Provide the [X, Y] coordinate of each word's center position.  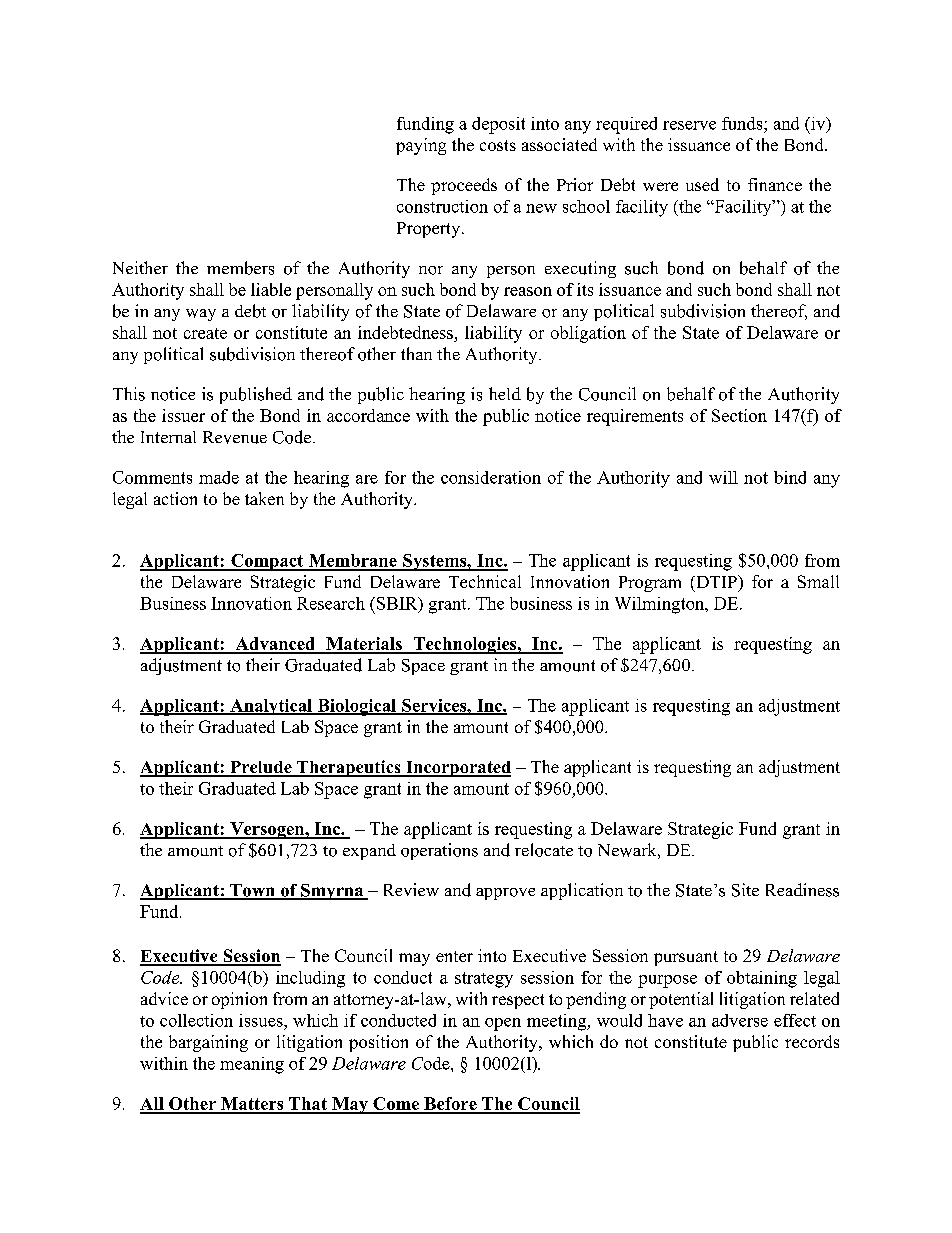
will [723, 477]
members [240, 268]
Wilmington [661, 605]
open [503, 1024]
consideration [491, 477]
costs [498, 145]
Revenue [235, 437]
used [702, 184]
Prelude [261, 768]
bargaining [208, 1043]
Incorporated [457, 769]
